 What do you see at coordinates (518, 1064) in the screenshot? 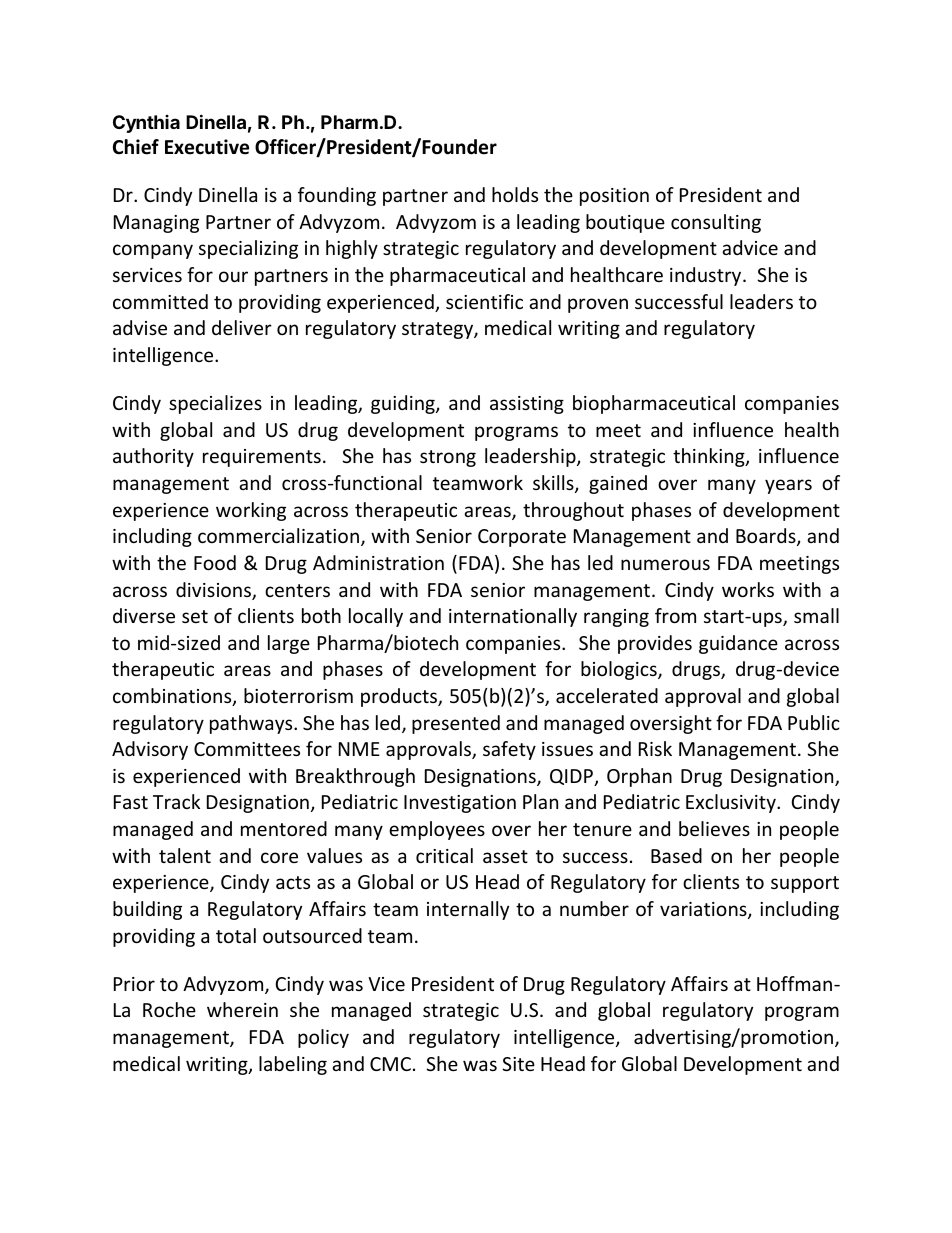
I see `Site` at bounding box center [518, 1064].
